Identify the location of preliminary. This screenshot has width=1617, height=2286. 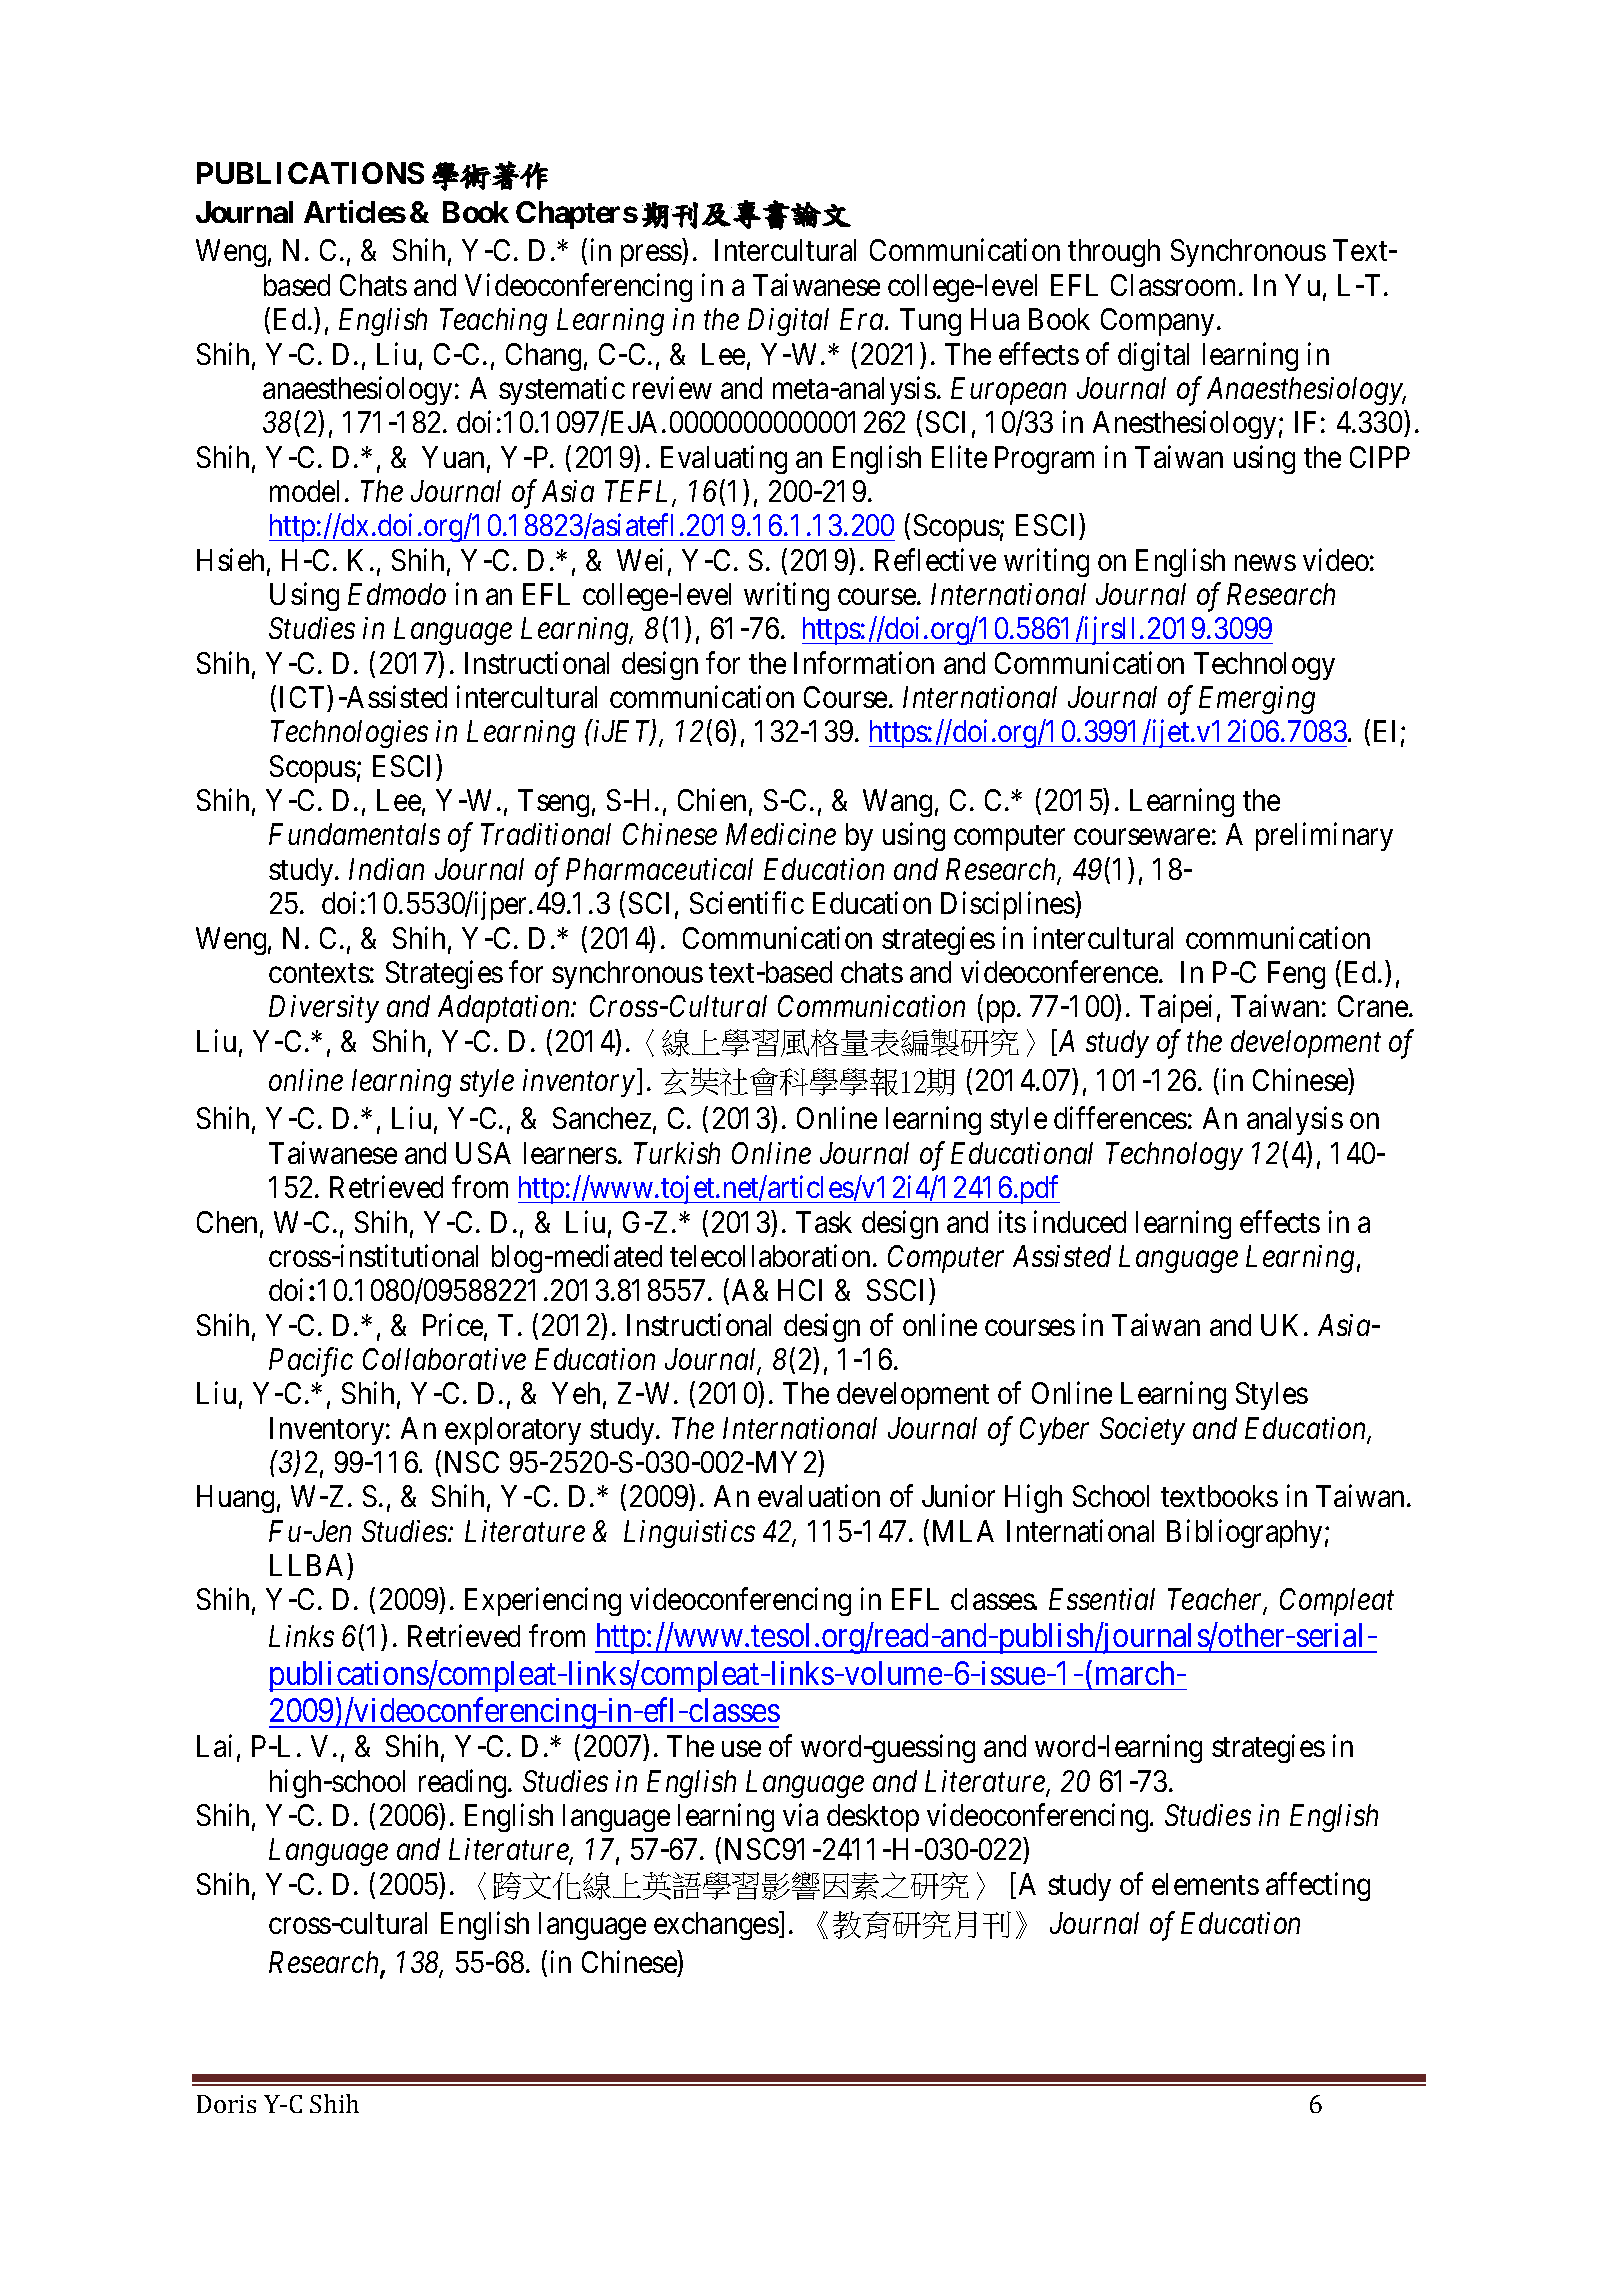
(1324, 837).
